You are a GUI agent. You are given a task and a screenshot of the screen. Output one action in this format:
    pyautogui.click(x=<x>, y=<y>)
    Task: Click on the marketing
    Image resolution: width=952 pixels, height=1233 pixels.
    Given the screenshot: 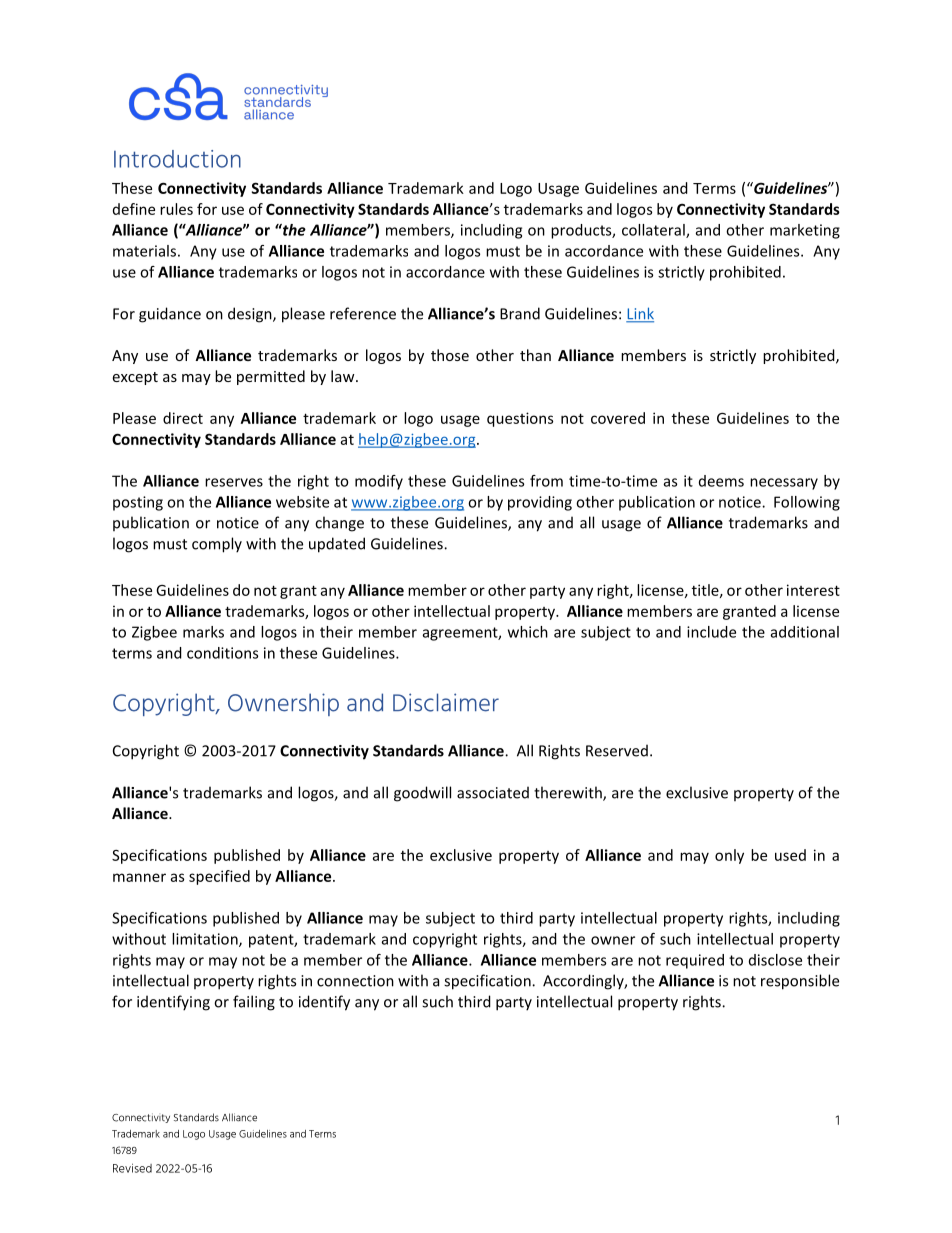 What is the action you would take?
    pyautogui.click(x=805, y=231)
